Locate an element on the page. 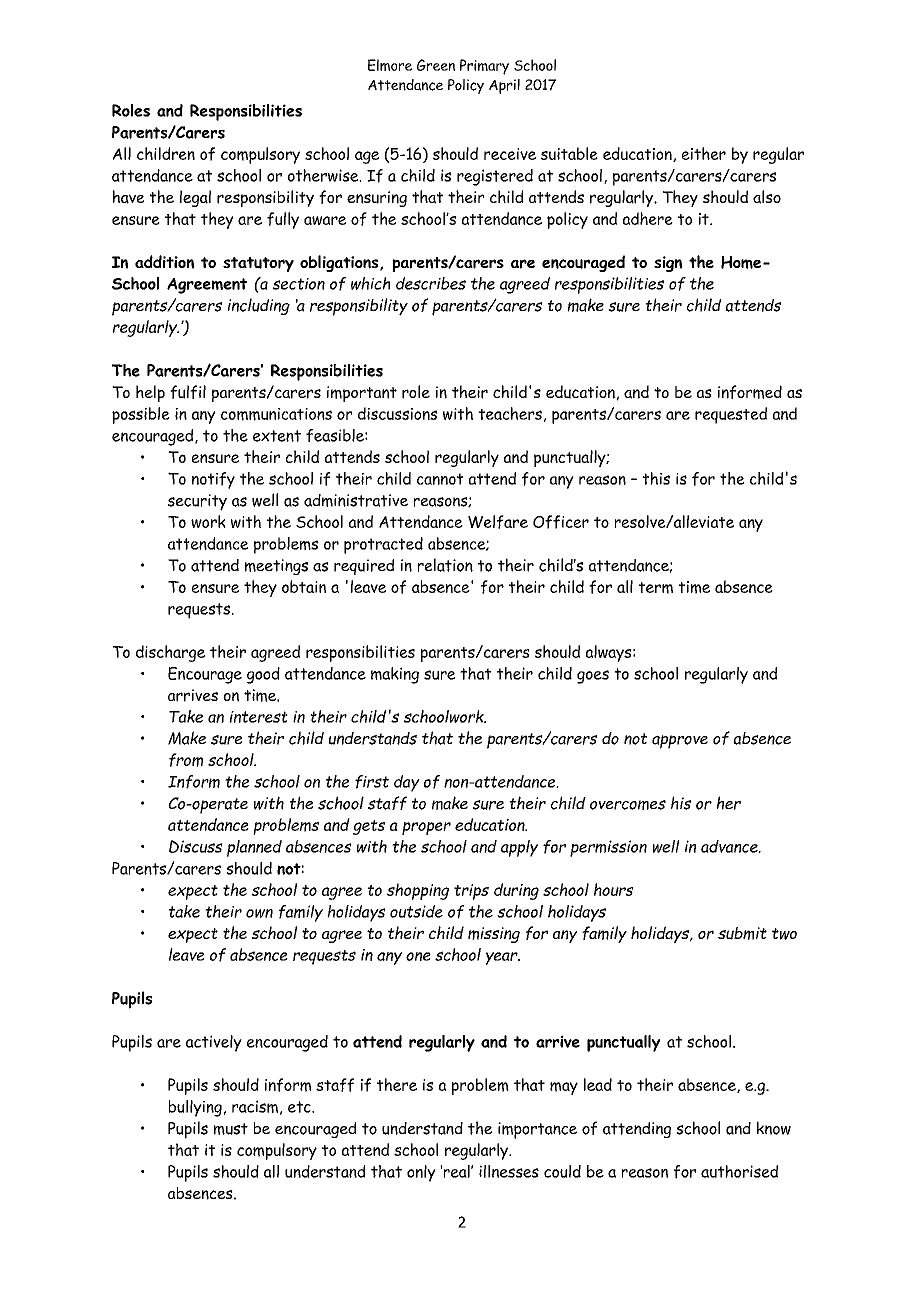 The width and height of the image is (924, 1308). legal is located at coordinates (195, 198).
